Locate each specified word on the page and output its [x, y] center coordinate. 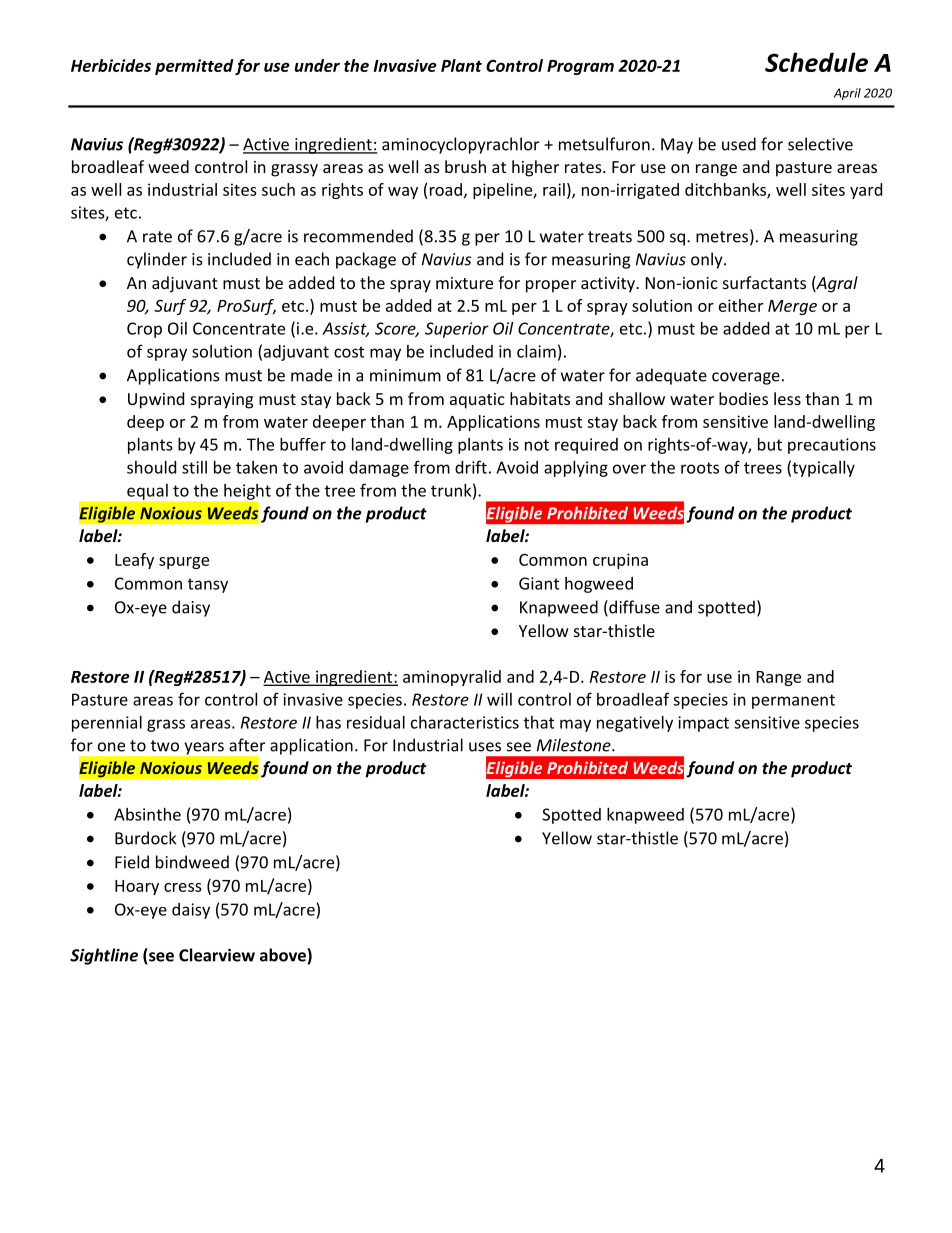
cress [183, 887]
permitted [194, 67]
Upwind [156, 400]
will [499, 699]
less [787, 398]
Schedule [816, 62]
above [283, 955]
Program [580, 67]
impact [703, 724]
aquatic [477, 401]
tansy [208, 585]
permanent [793, 701]
